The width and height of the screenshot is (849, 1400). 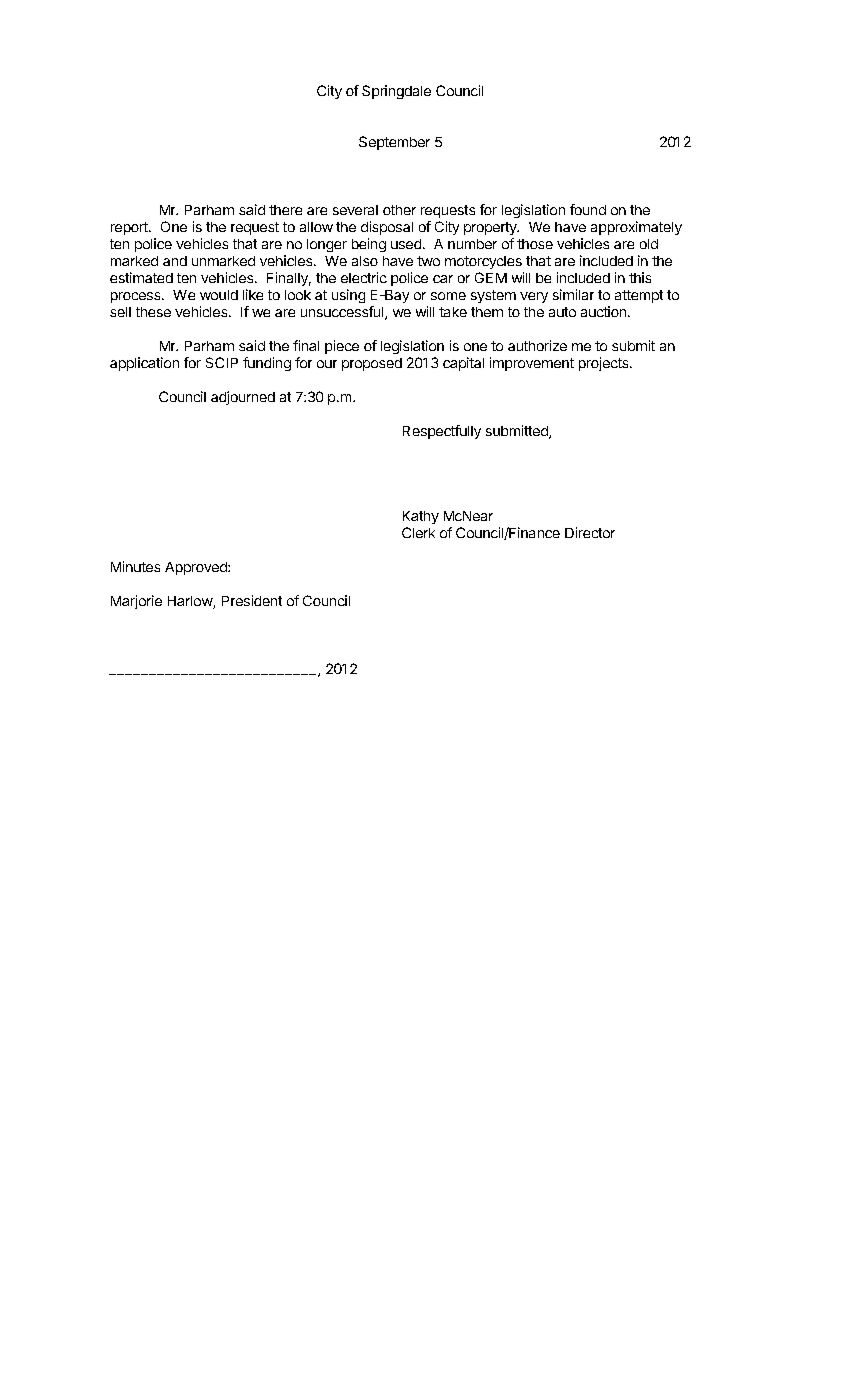 I want to click on September, so click(x=394, y=143).
